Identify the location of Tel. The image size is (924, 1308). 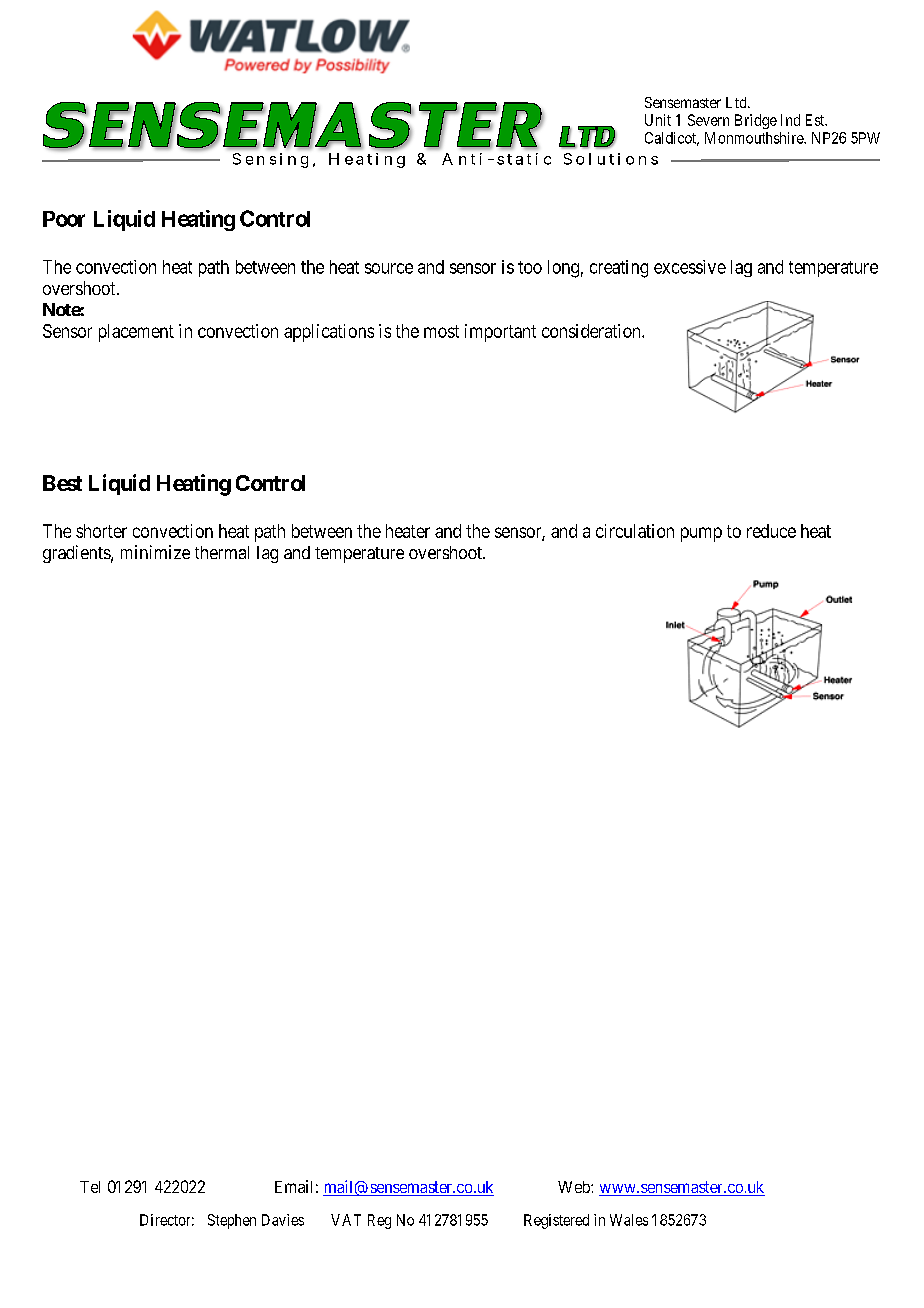
(90, 1187).
